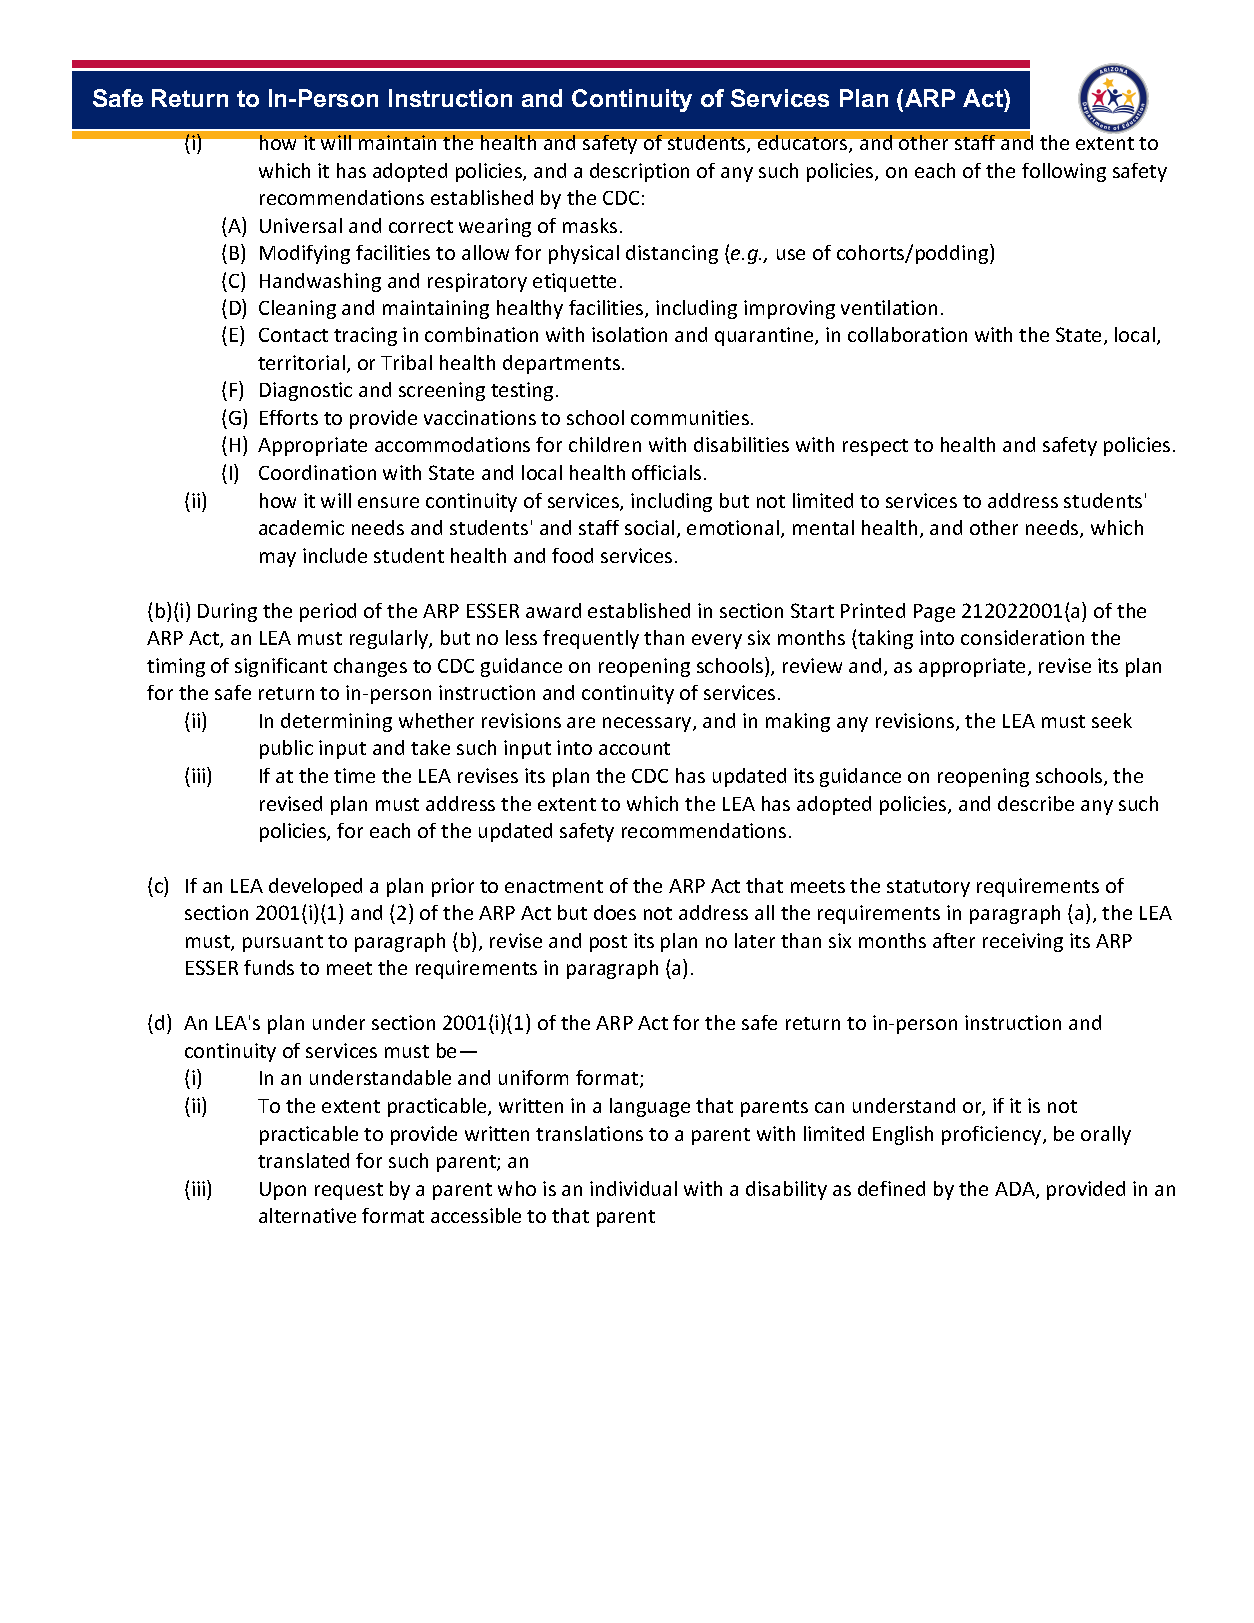  Describe the element at coordinates (934, 613) in the screenshot. I see `Page` at that location.
